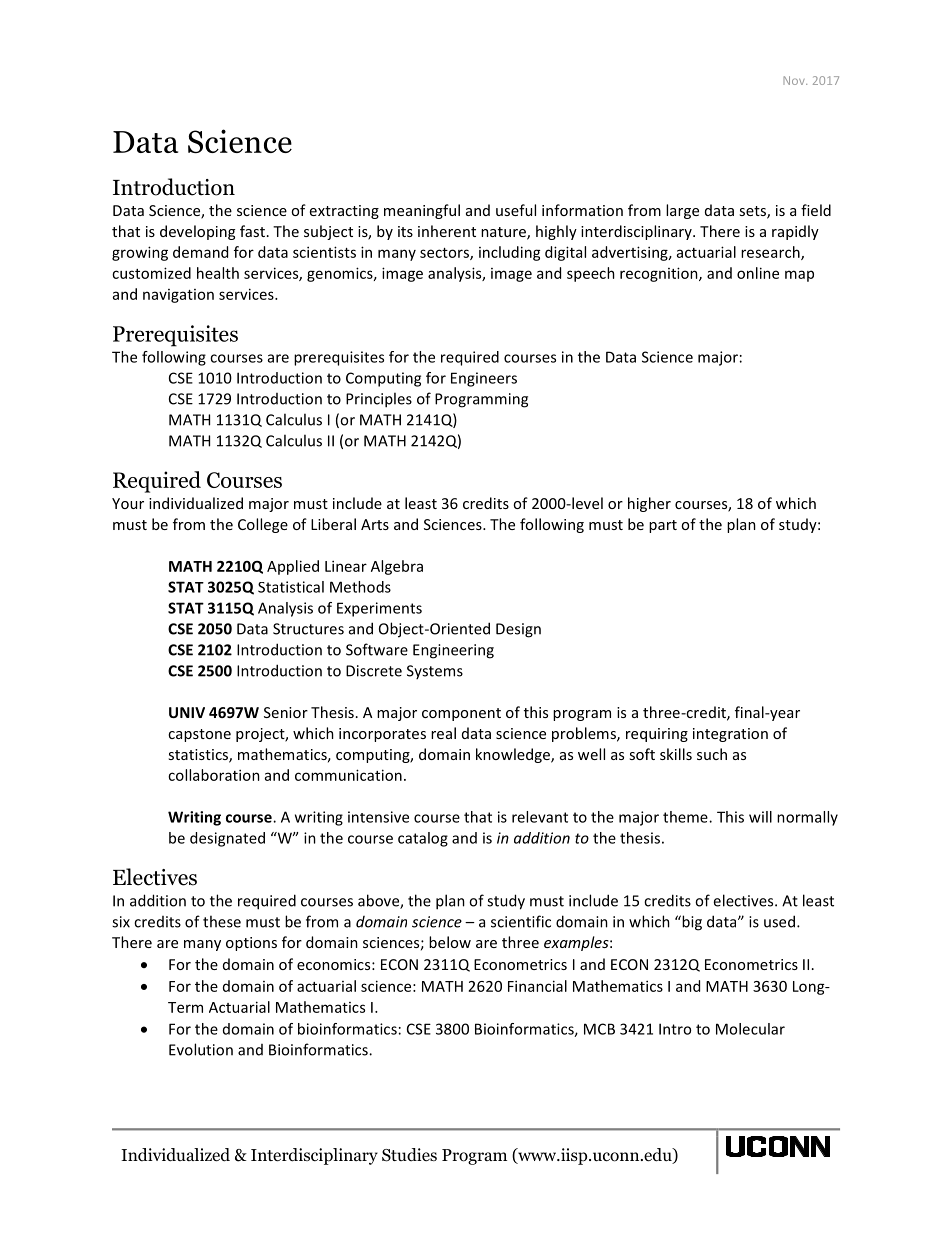 The image size is (952, 1233). What do you see at coordinates (178, 296) in the screenshot?
I see `navigation` at bounding box center [178, 296].
